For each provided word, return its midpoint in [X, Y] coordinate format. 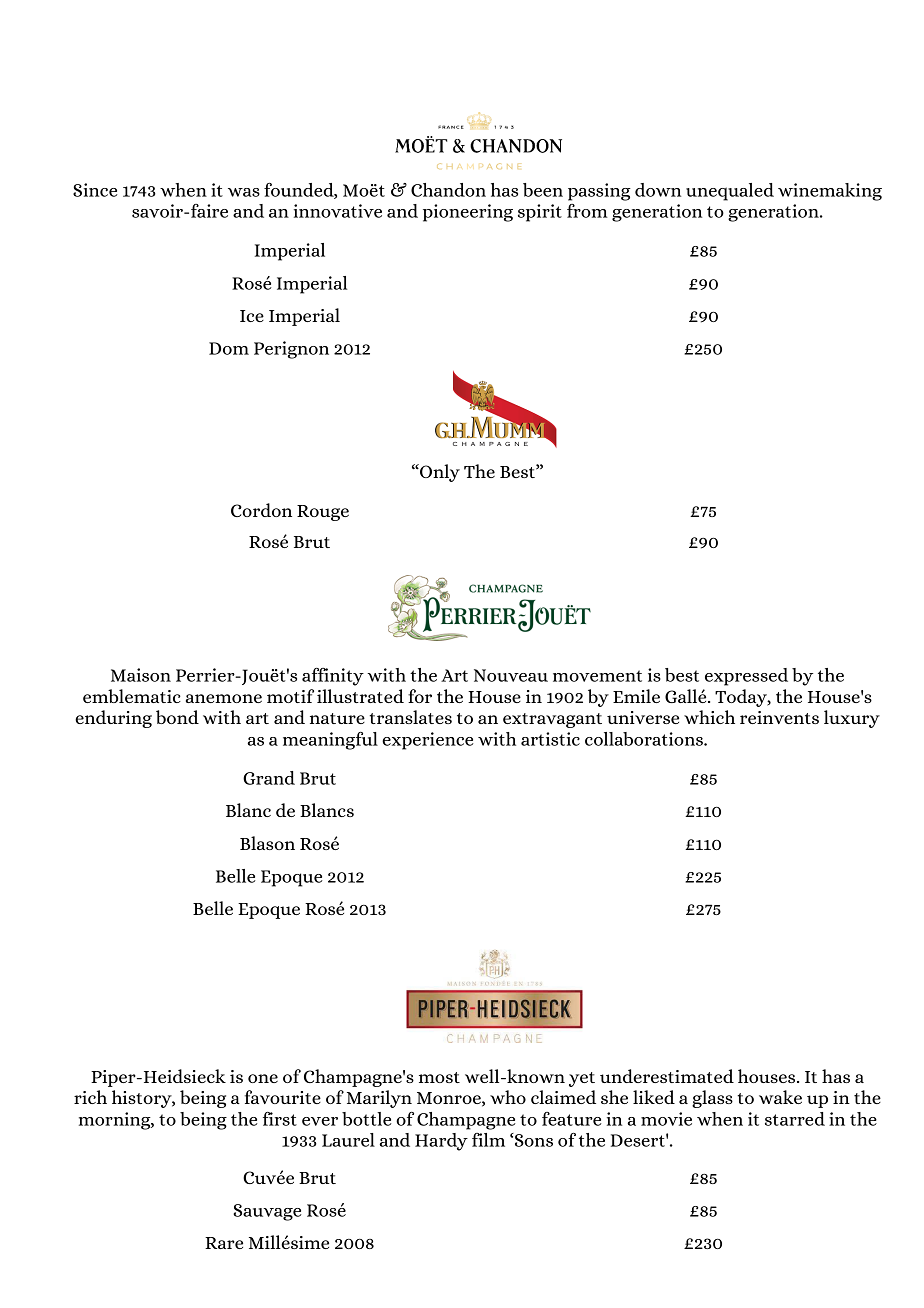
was [244, 192]
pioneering [468, 213]
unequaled [730, 192]
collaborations [645, 739]
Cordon [261, 510]
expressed [746, 677]
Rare [224, 1243]
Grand [269, 778]
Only [439, 473]
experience [428, 741]
